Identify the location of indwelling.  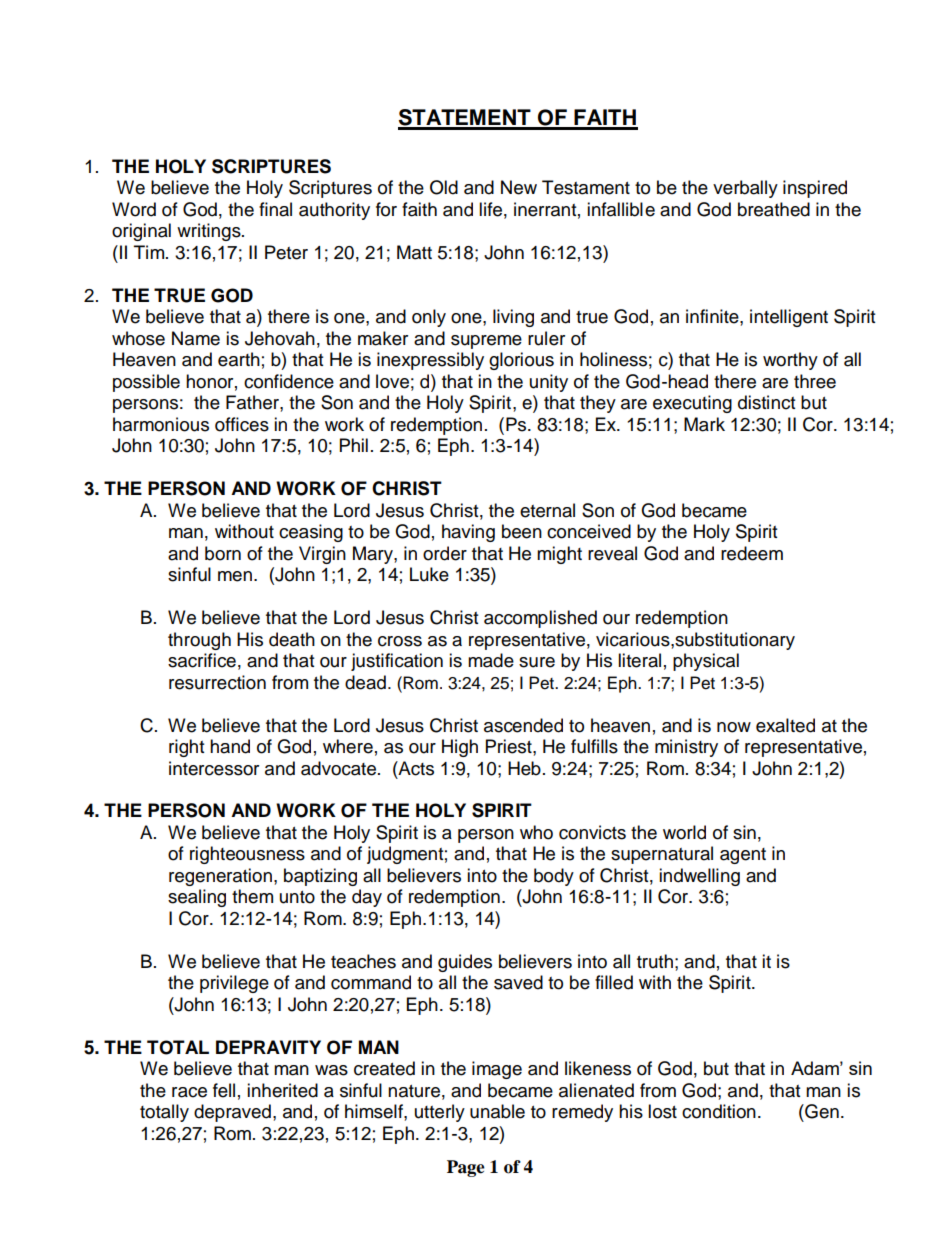
(699, 877).
